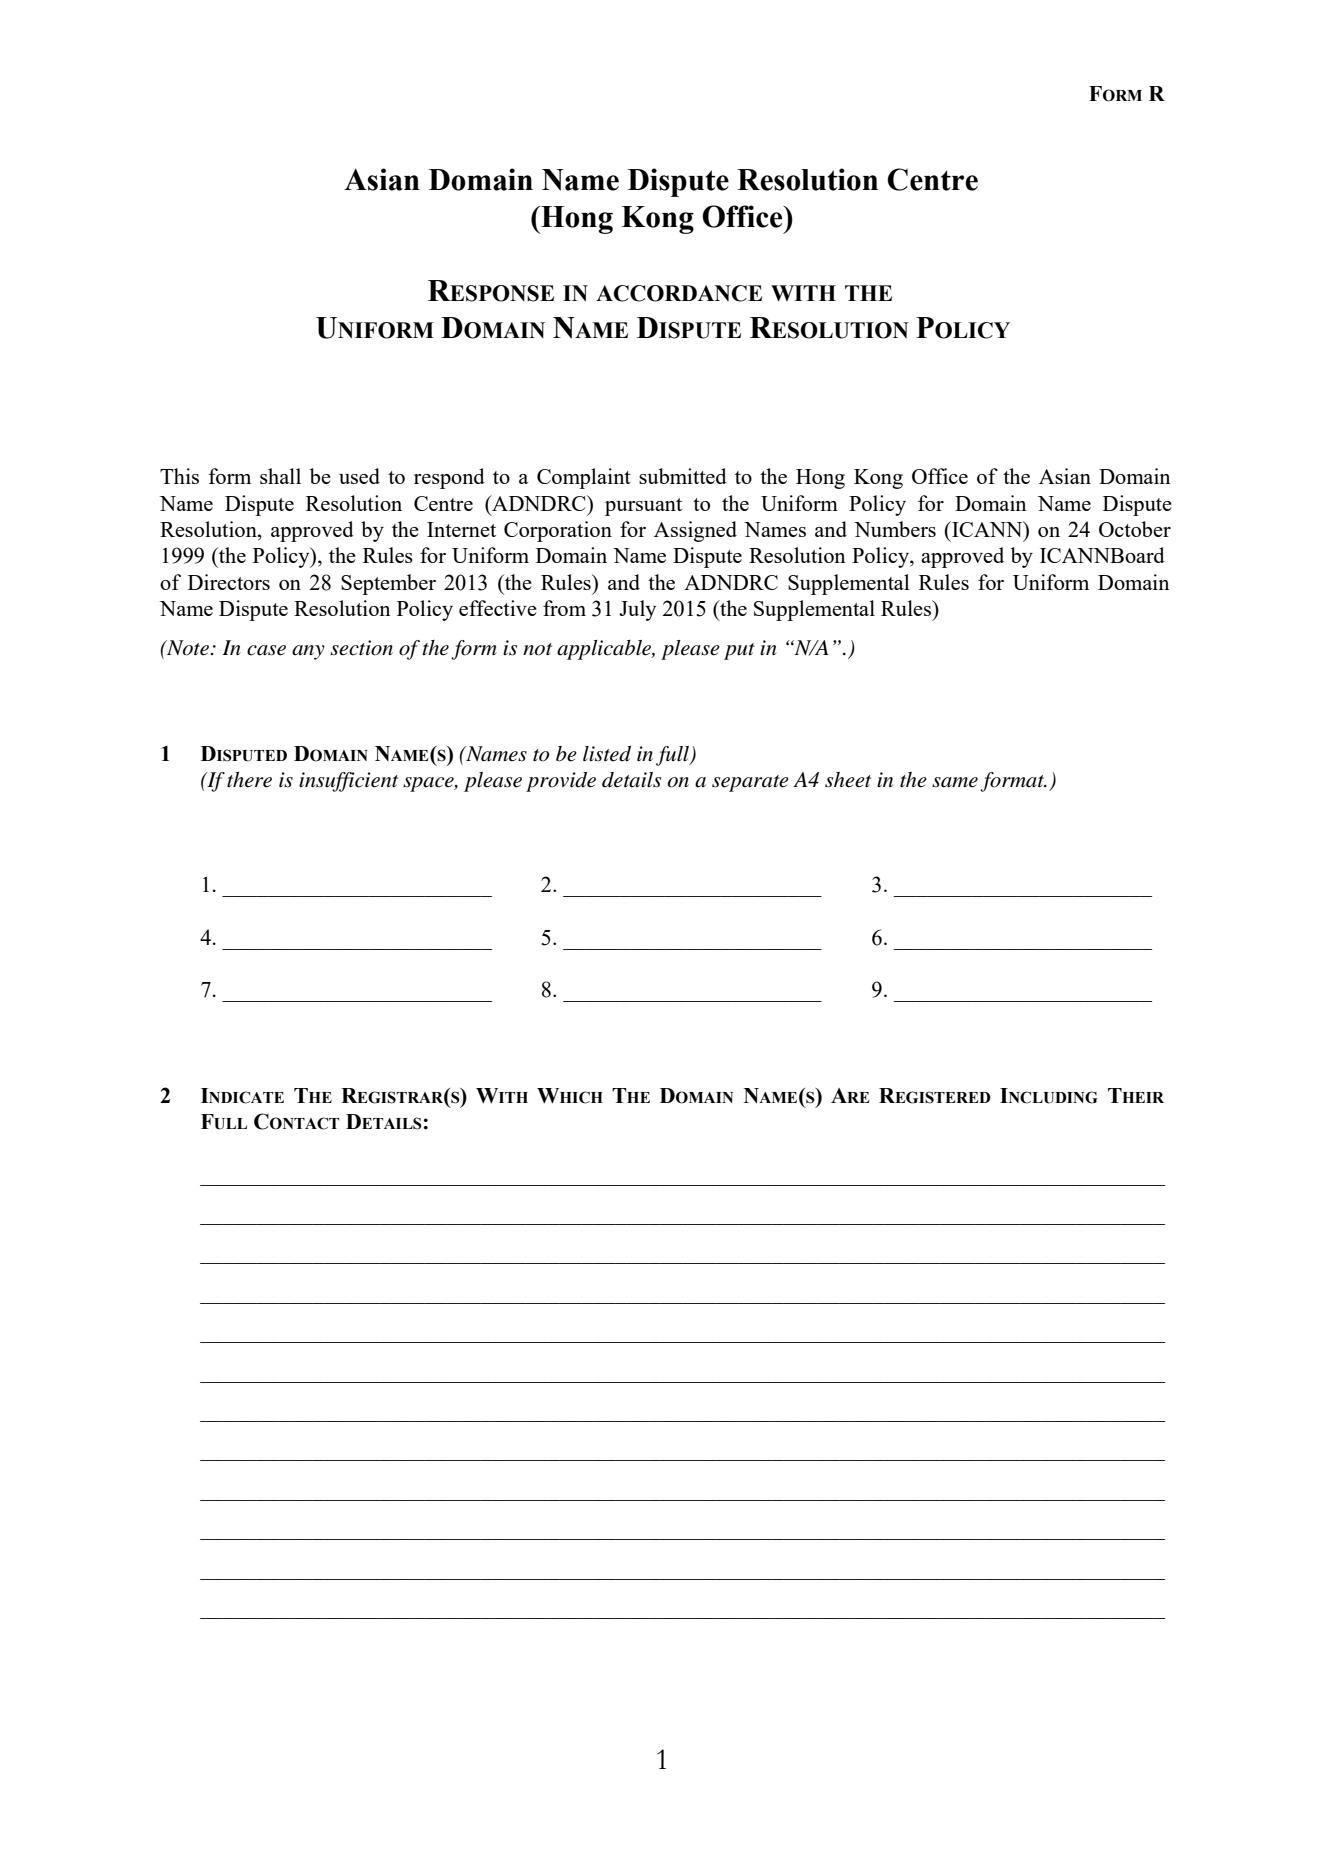 Image resolution: width=1325 pixels, height=1875 pixels. Describe the element at coordinates (461, 529) in the document. I see `Internet` at that location.
